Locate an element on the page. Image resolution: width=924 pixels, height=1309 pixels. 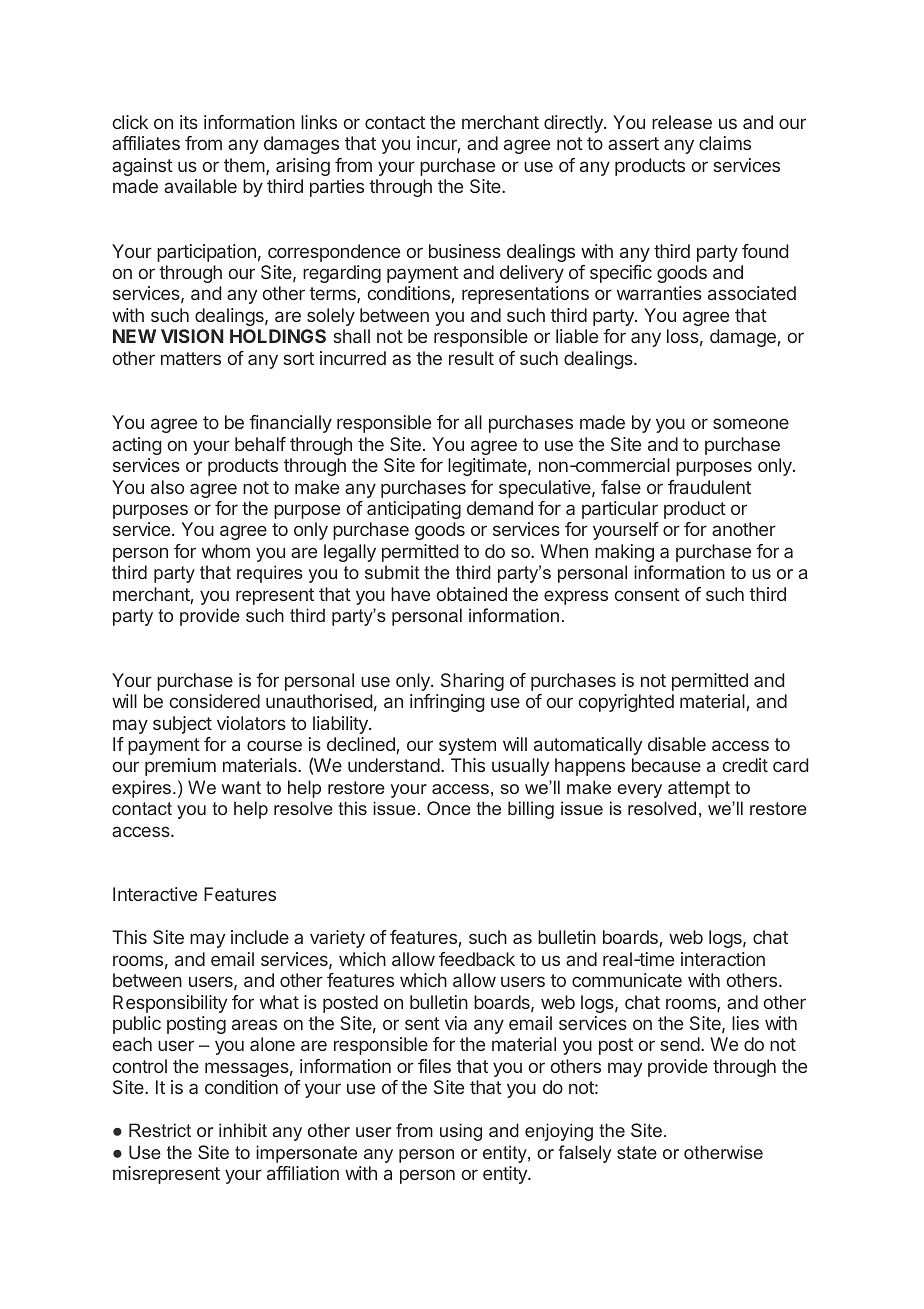
considered is located at coordinates (215, 701).
